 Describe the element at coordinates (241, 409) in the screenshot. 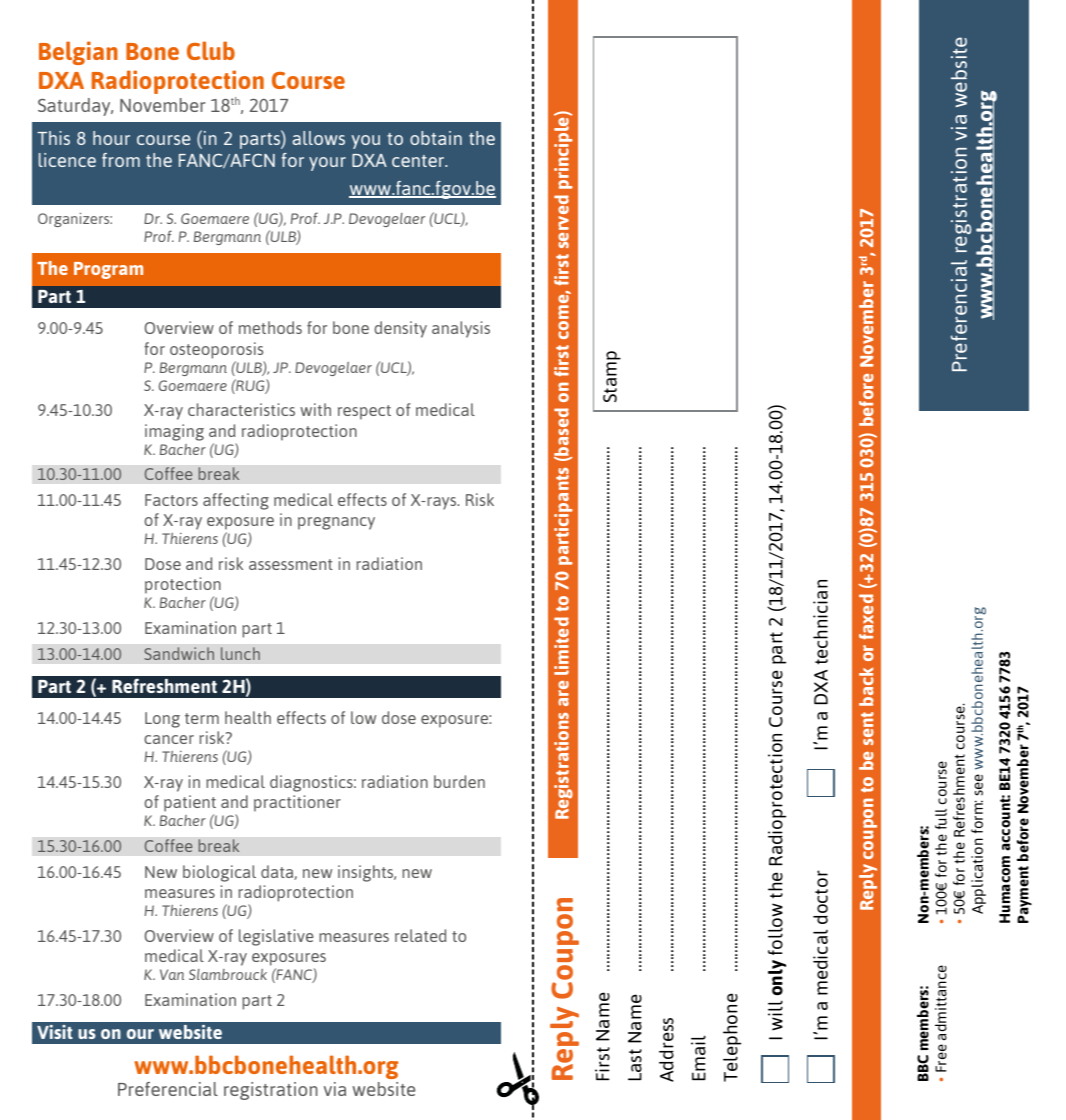

I see `characteristics` at that location.
